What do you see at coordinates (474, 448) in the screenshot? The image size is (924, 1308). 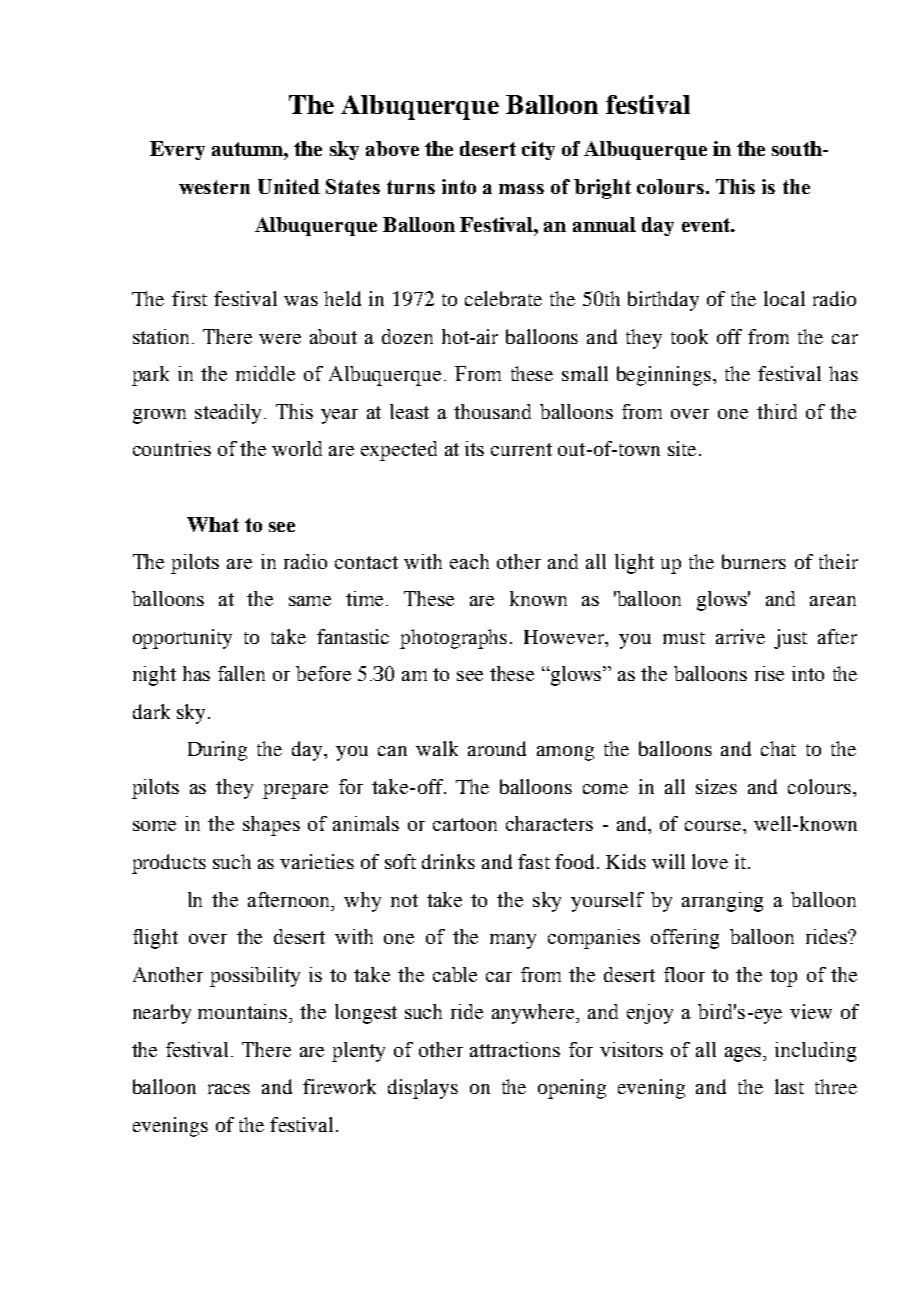 I see `its` at bounding box center [474, 448].
